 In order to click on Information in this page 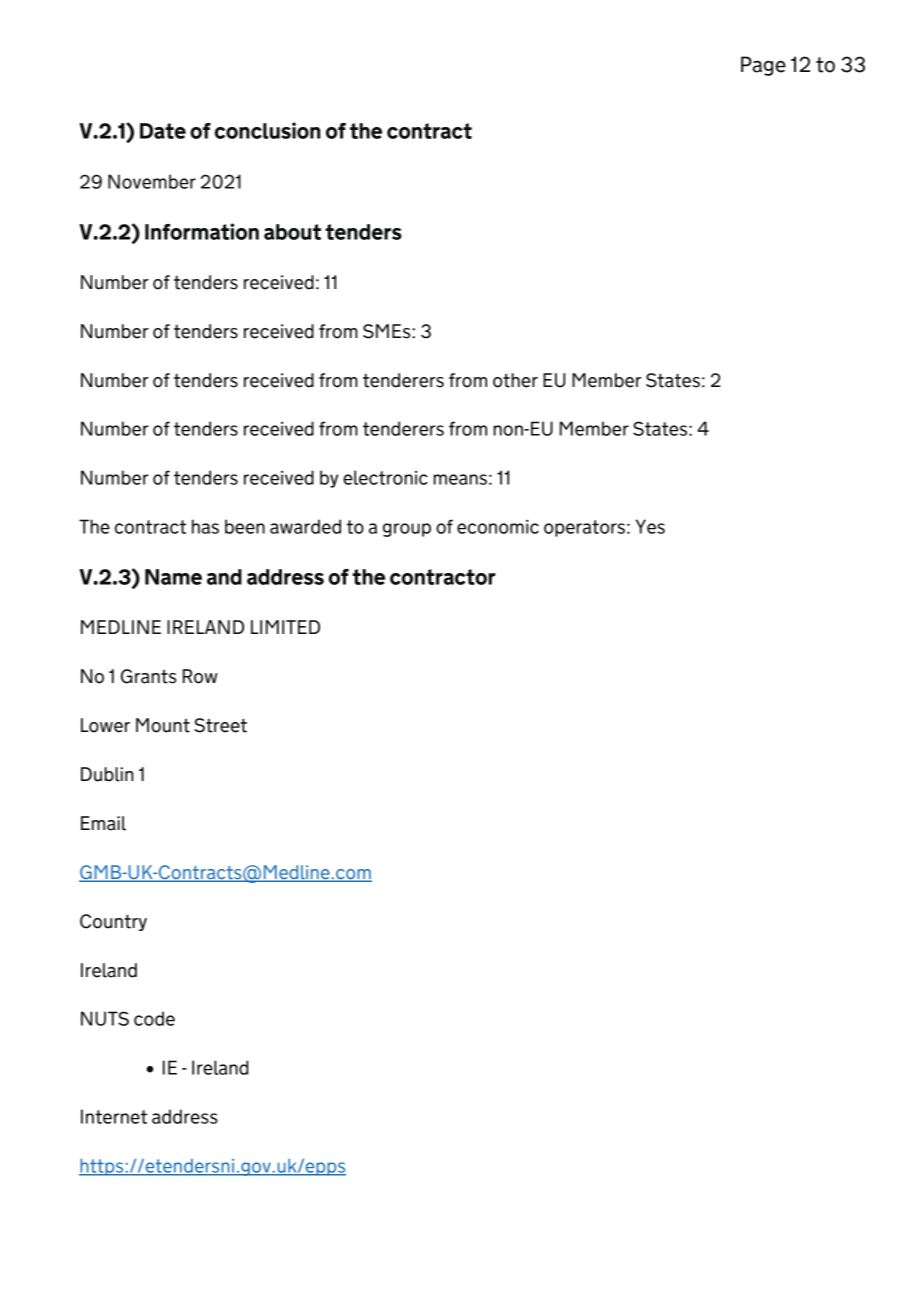, I will do `click(202, 231)`.
